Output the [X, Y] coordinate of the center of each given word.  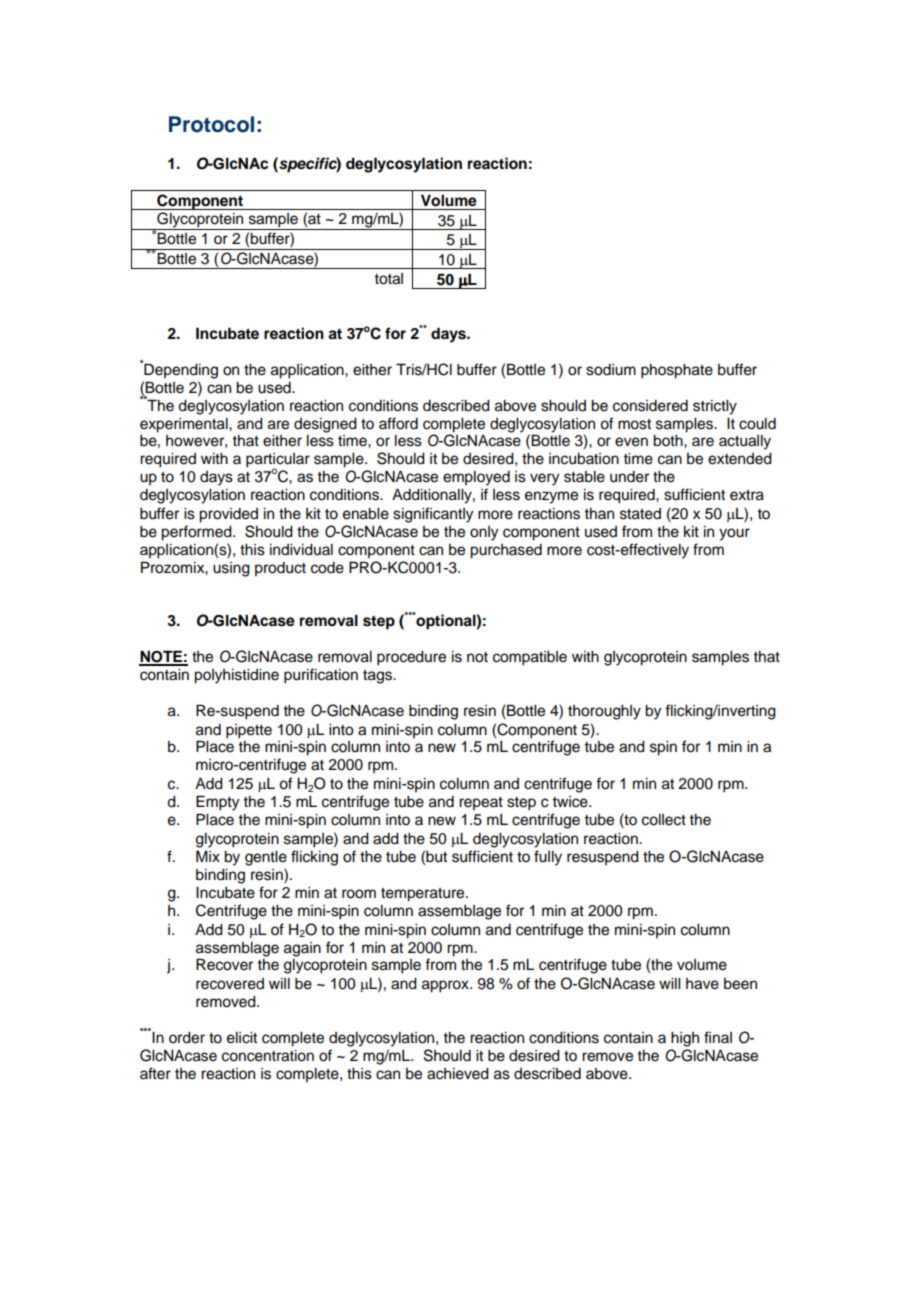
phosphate [677, 371]
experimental [185, 425]
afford [398, 423]
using [231, 569]
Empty [217, 803]
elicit [242, 1038]
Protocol [211, 124]
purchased [506, 551]
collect [664, 820]
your [734, 534]
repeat [481, 803]
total [388, 279]
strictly [715, 407]
